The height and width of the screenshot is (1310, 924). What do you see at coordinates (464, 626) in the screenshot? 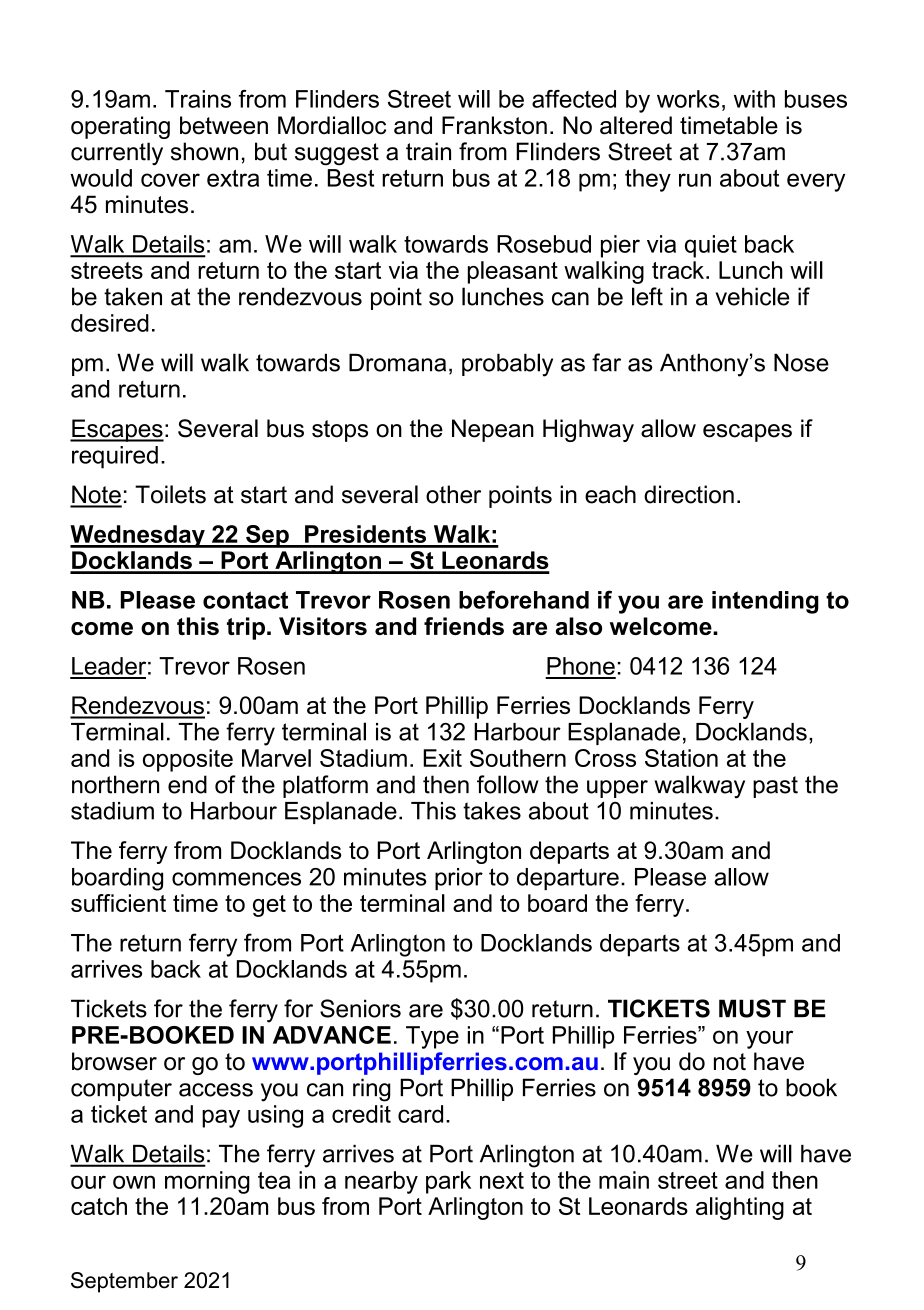
I see `friends` at bounding box center [464, 626].
